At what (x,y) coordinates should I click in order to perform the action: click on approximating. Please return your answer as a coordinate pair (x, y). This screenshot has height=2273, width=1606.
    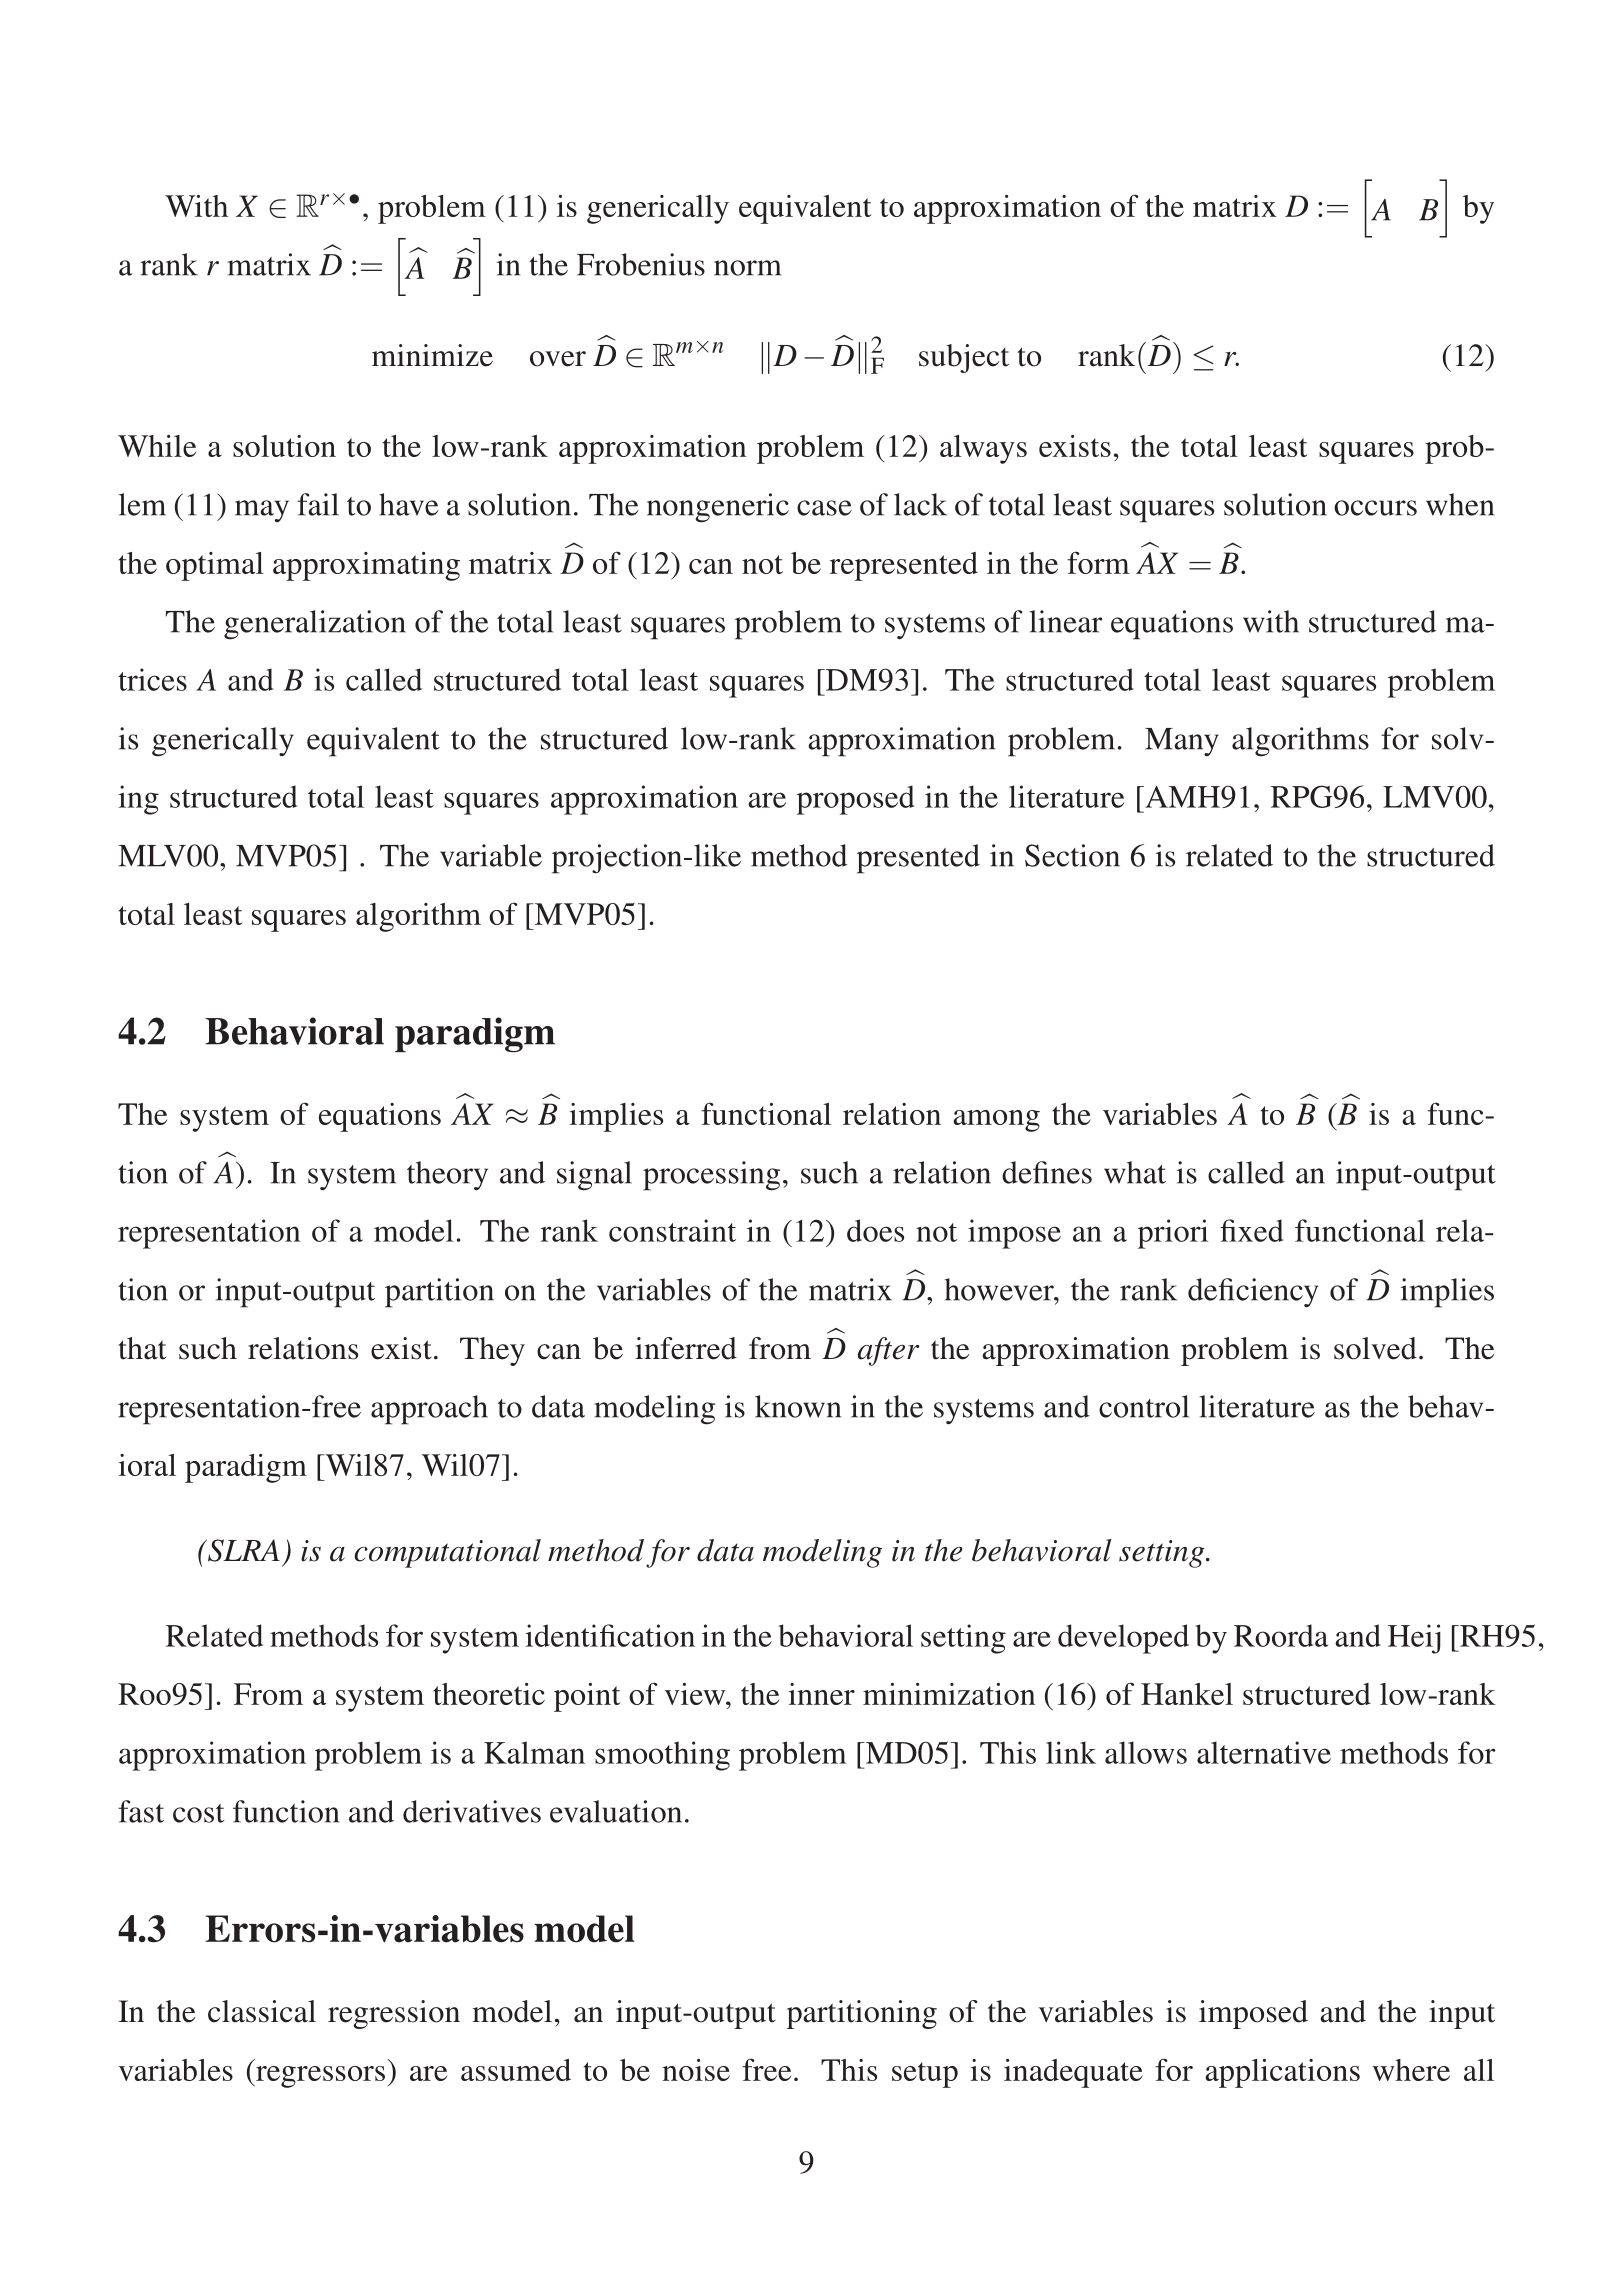
    Looking at the image, I should click on (366, 566).
